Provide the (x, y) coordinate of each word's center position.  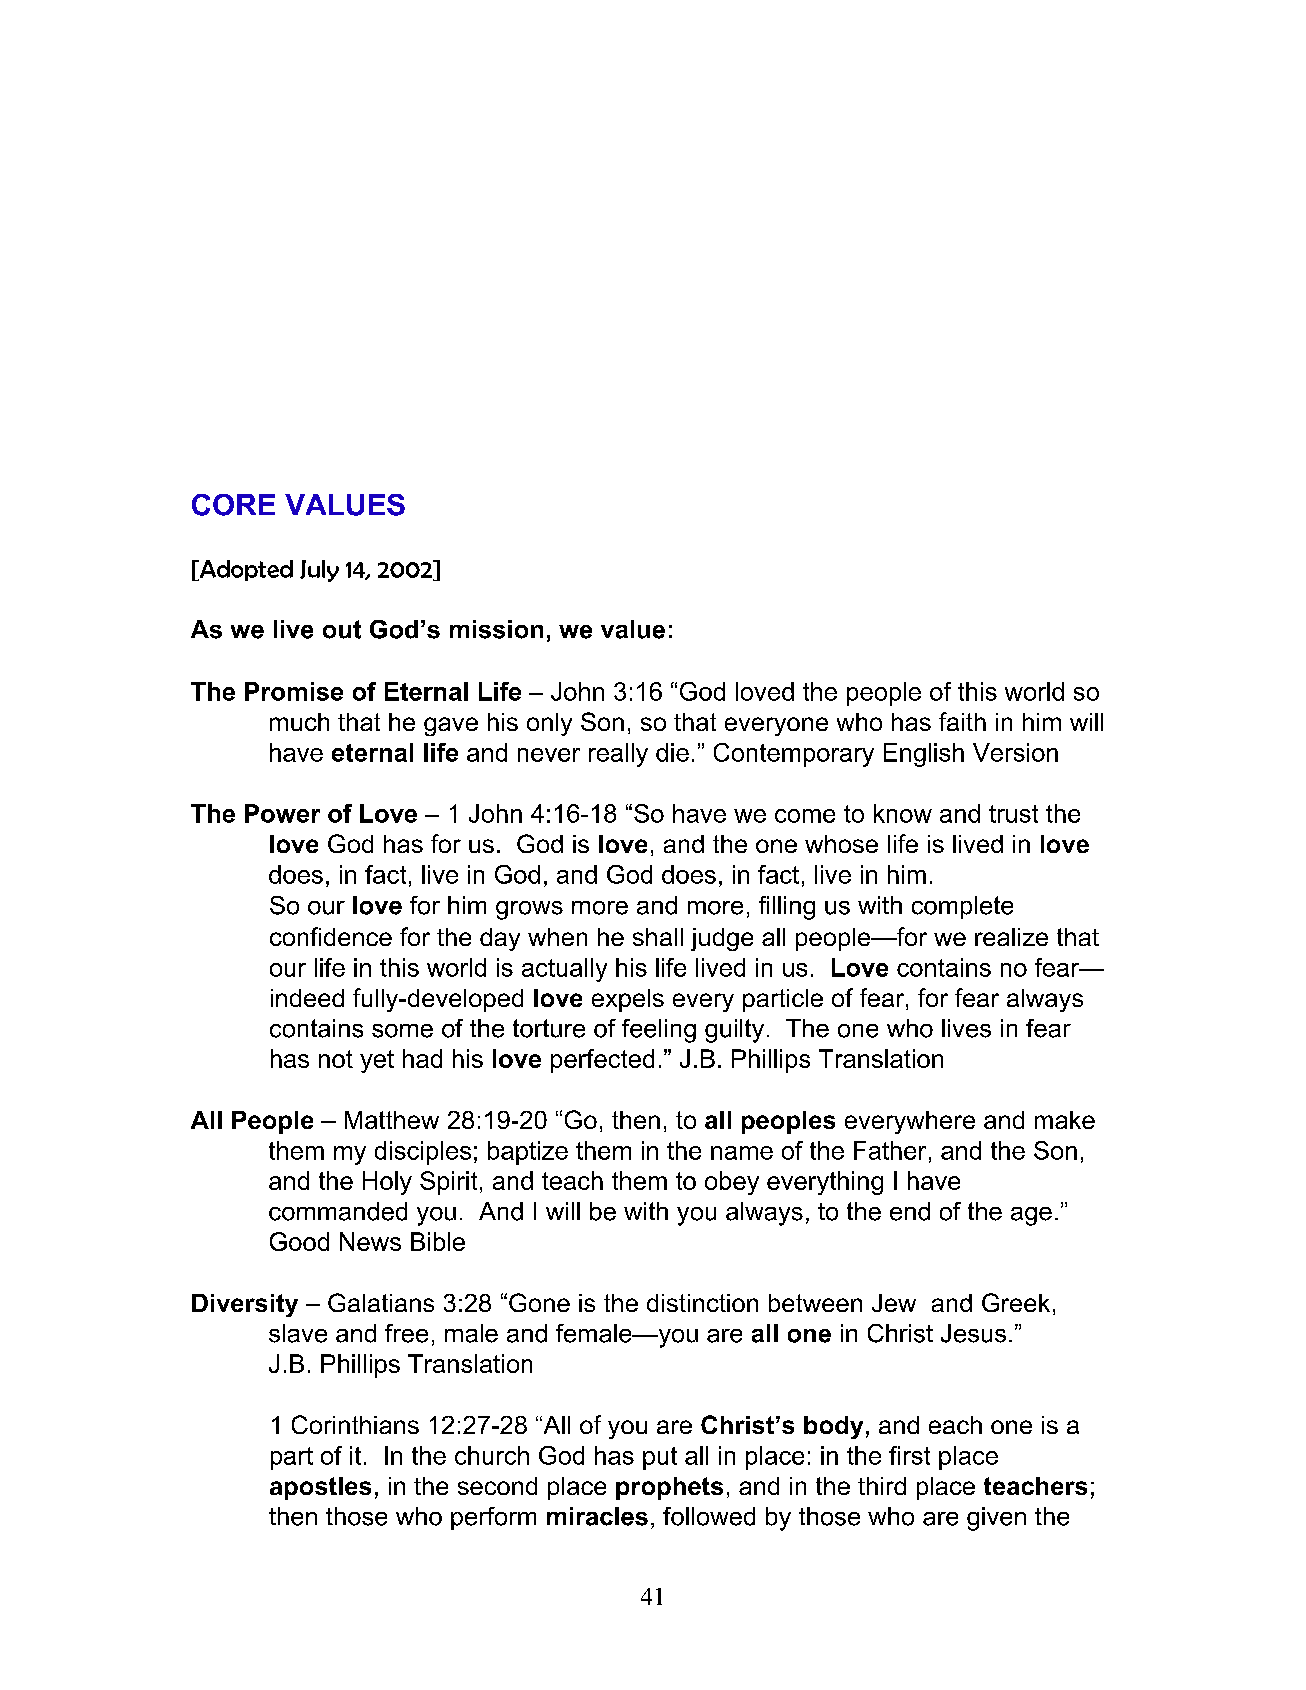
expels (628, 1000)
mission (496, 629)
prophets (669, 1488)
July (319, 571)
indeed (307, 998)
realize (1011, 937)
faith (962, 721)
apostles (320, 1488)
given (996, 1519)
